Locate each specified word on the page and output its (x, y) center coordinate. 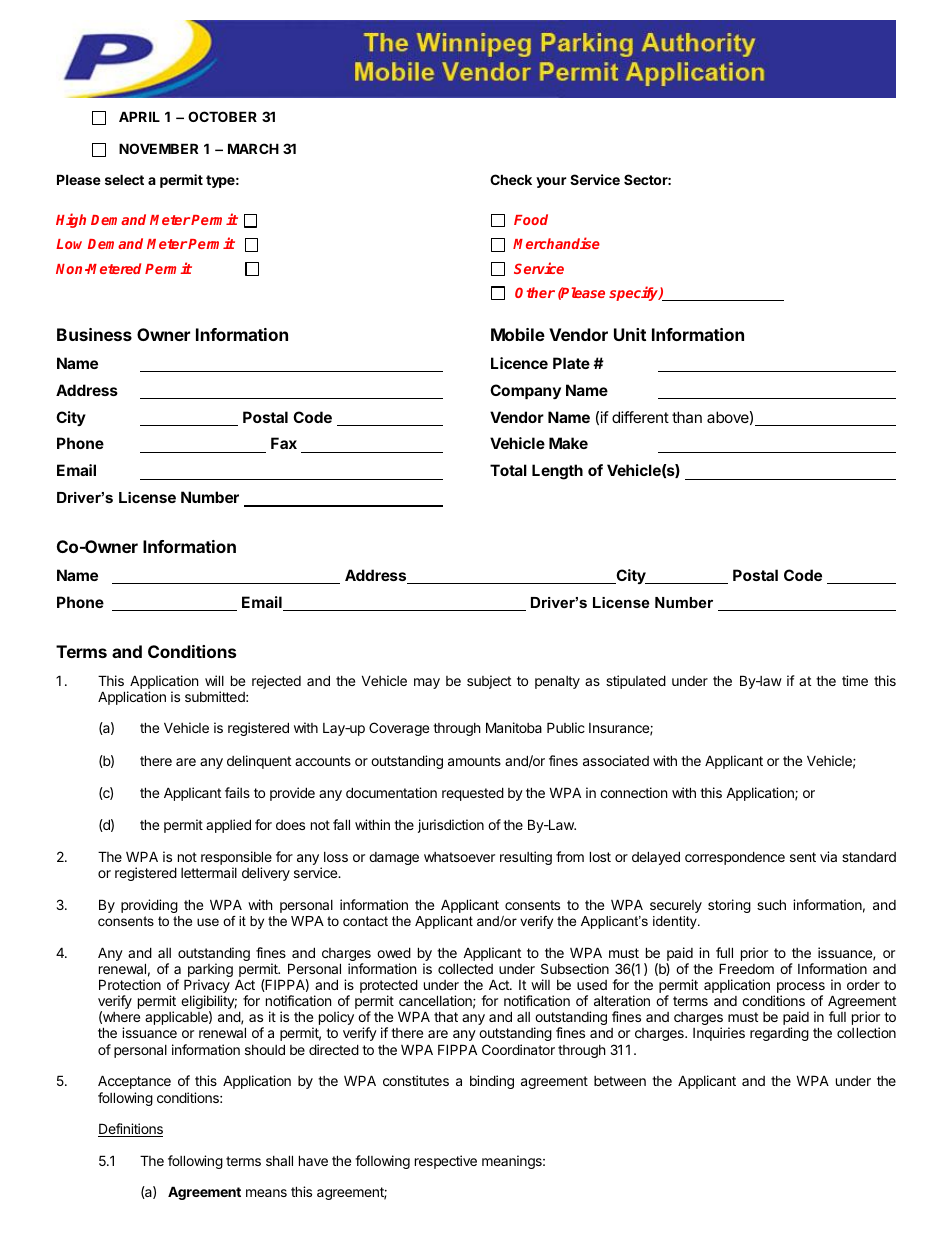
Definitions (130, 1130)
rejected (276, 682)
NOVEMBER (158, 148)
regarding (779, 1034)
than (687, 417)
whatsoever (459, 857)
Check (511, 179)
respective (446, 1162)
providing (149, 906)
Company (525, 391)
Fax (284, 443)
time (855, 680)
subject (489, 682)
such (771, 904)
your (551, 182)
